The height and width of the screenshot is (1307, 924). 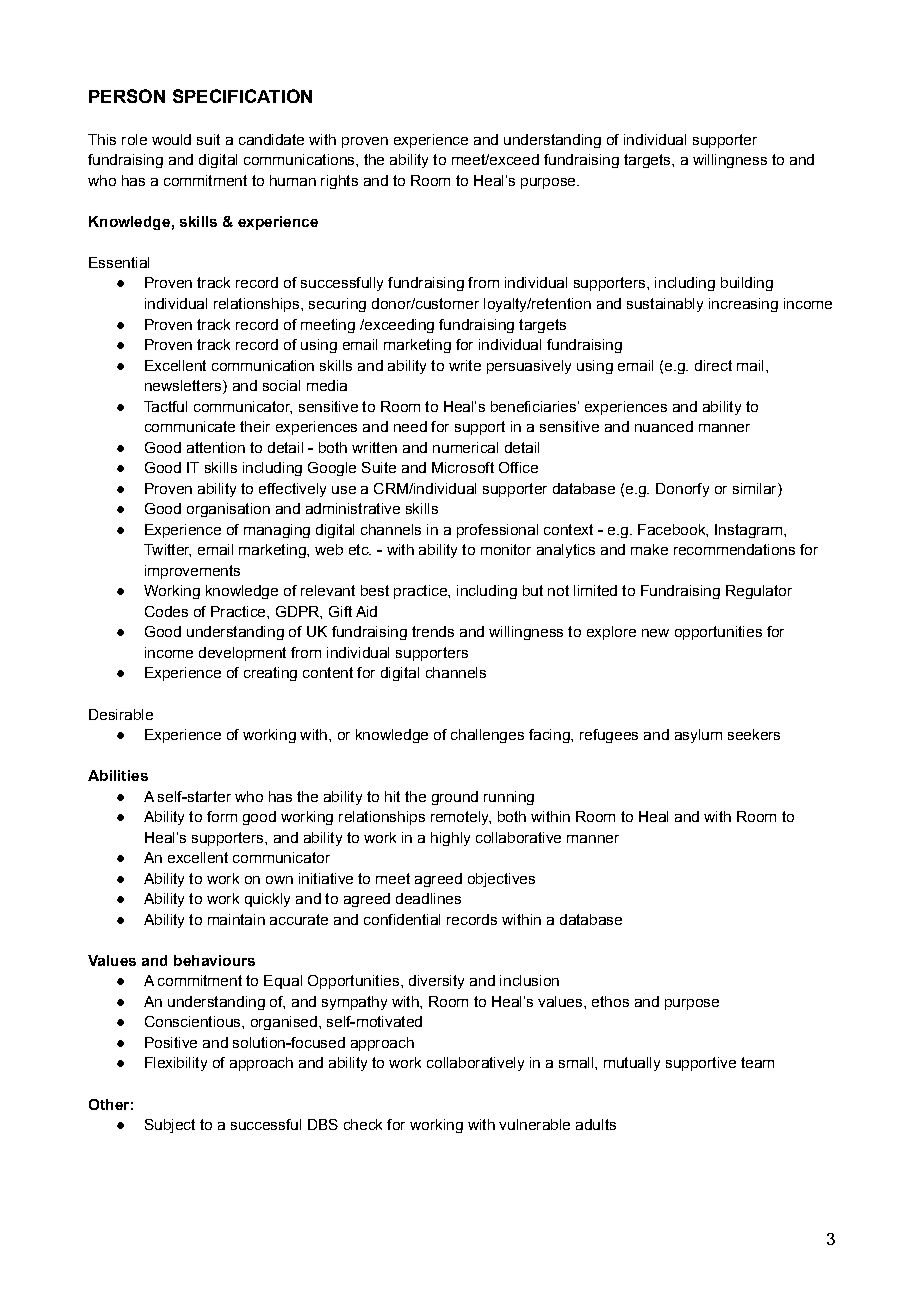 I want to click on asylum, so click(x=698, y=736).
